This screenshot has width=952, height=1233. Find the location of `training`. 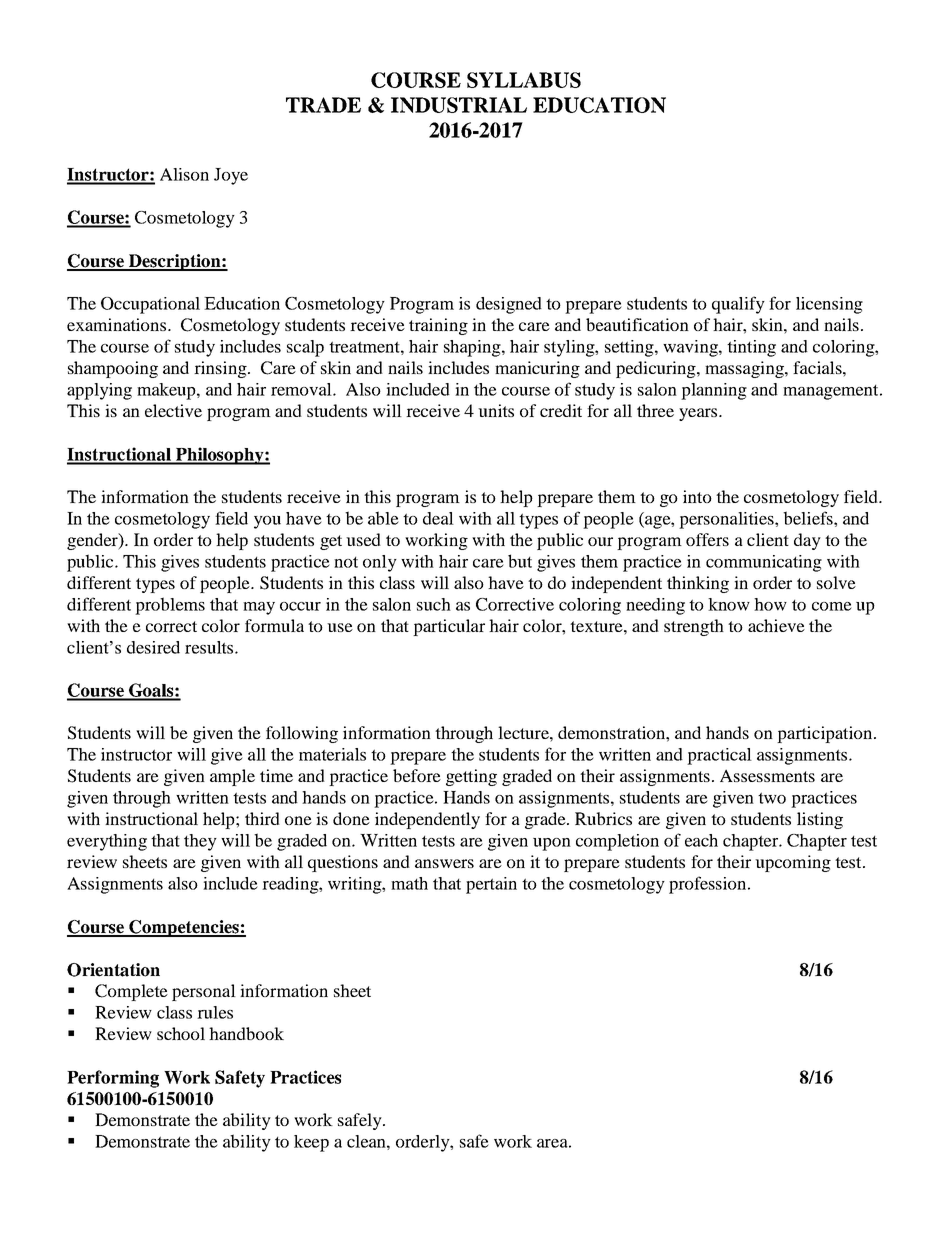

training is located at coordinates (438, 326).
